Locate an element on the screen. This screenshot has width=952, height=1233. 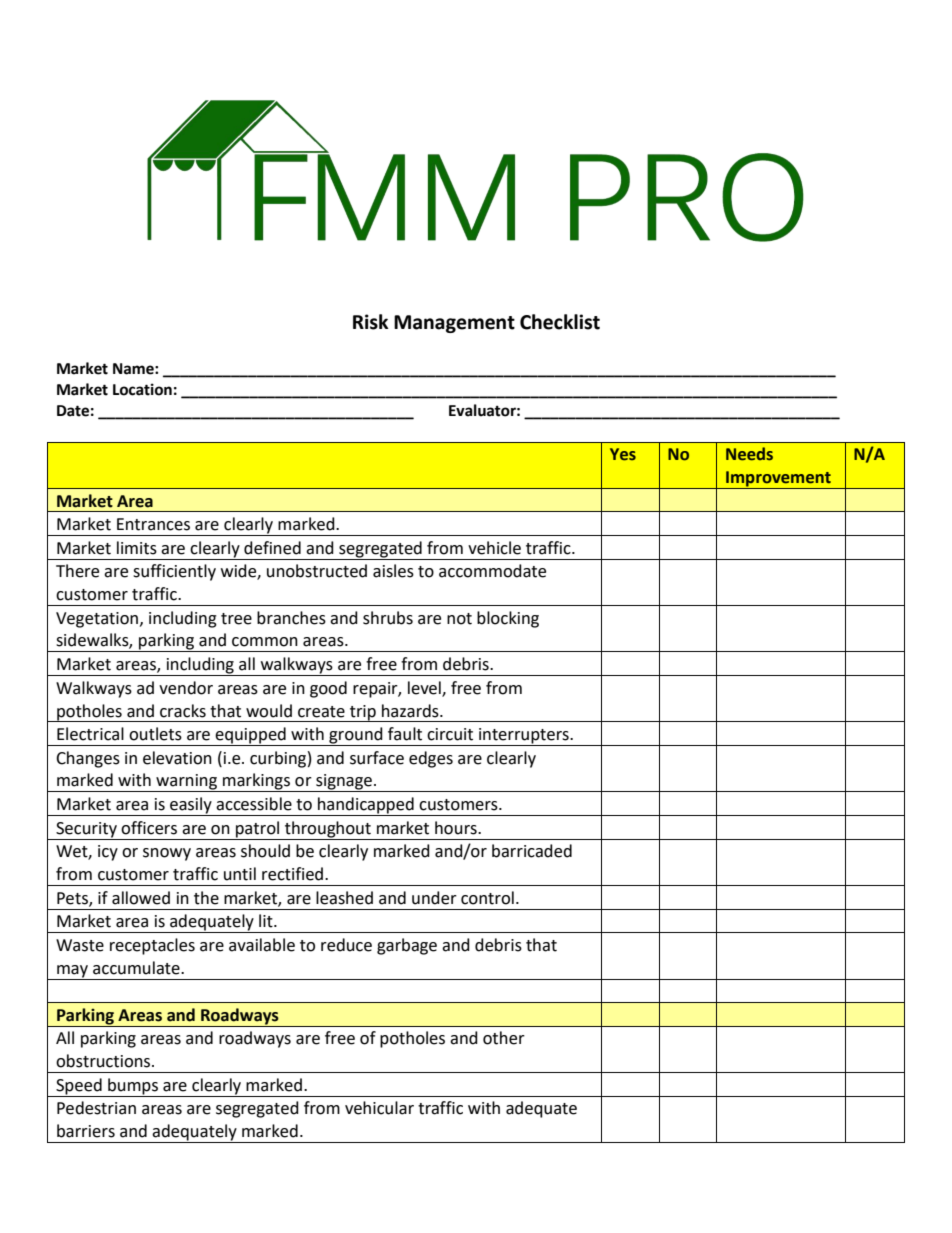
blocking is located at coordinates (508, 619).
